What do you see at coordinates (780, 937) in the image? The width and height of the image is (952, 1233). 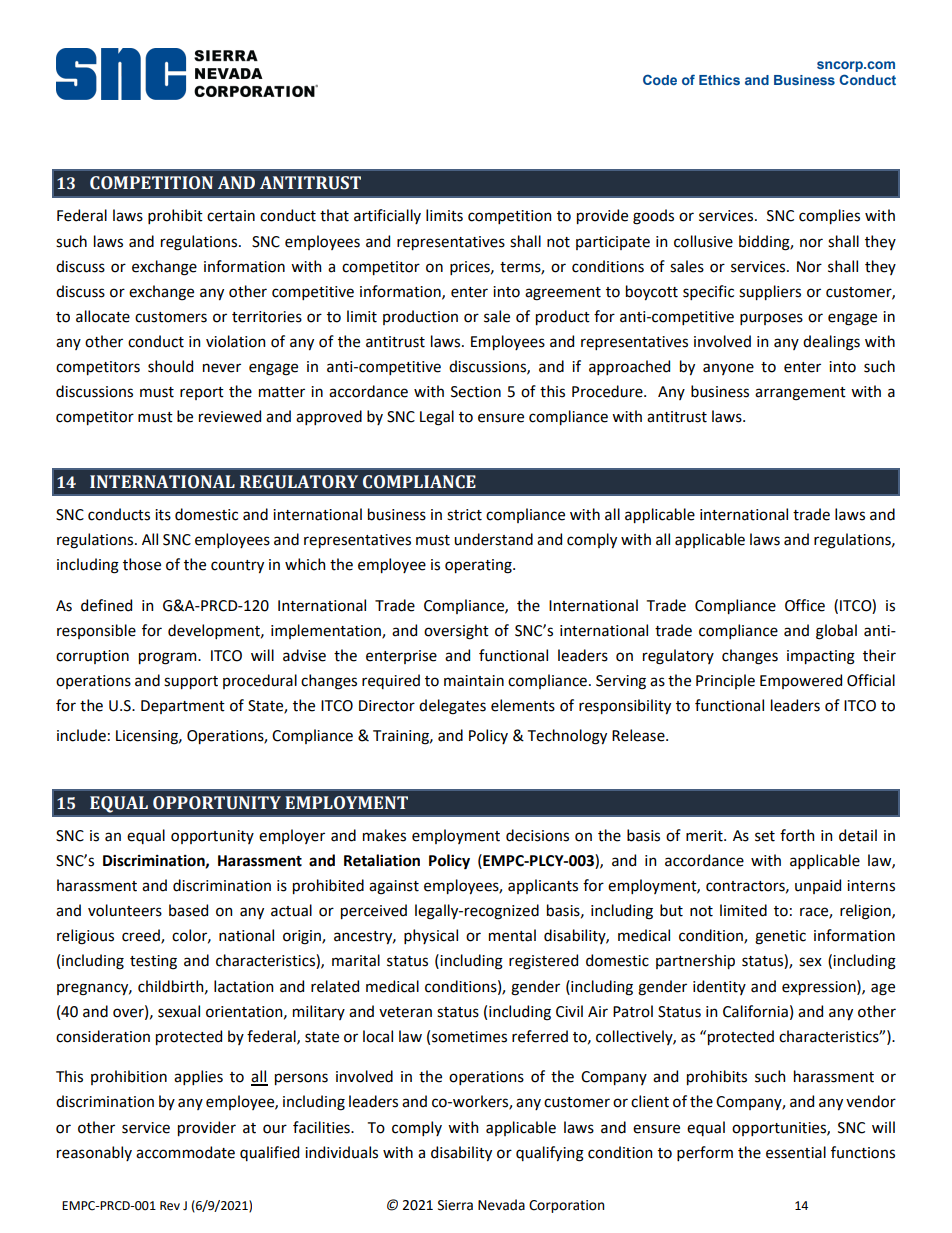 I see `genetic` at bounding box center [780, 937].
